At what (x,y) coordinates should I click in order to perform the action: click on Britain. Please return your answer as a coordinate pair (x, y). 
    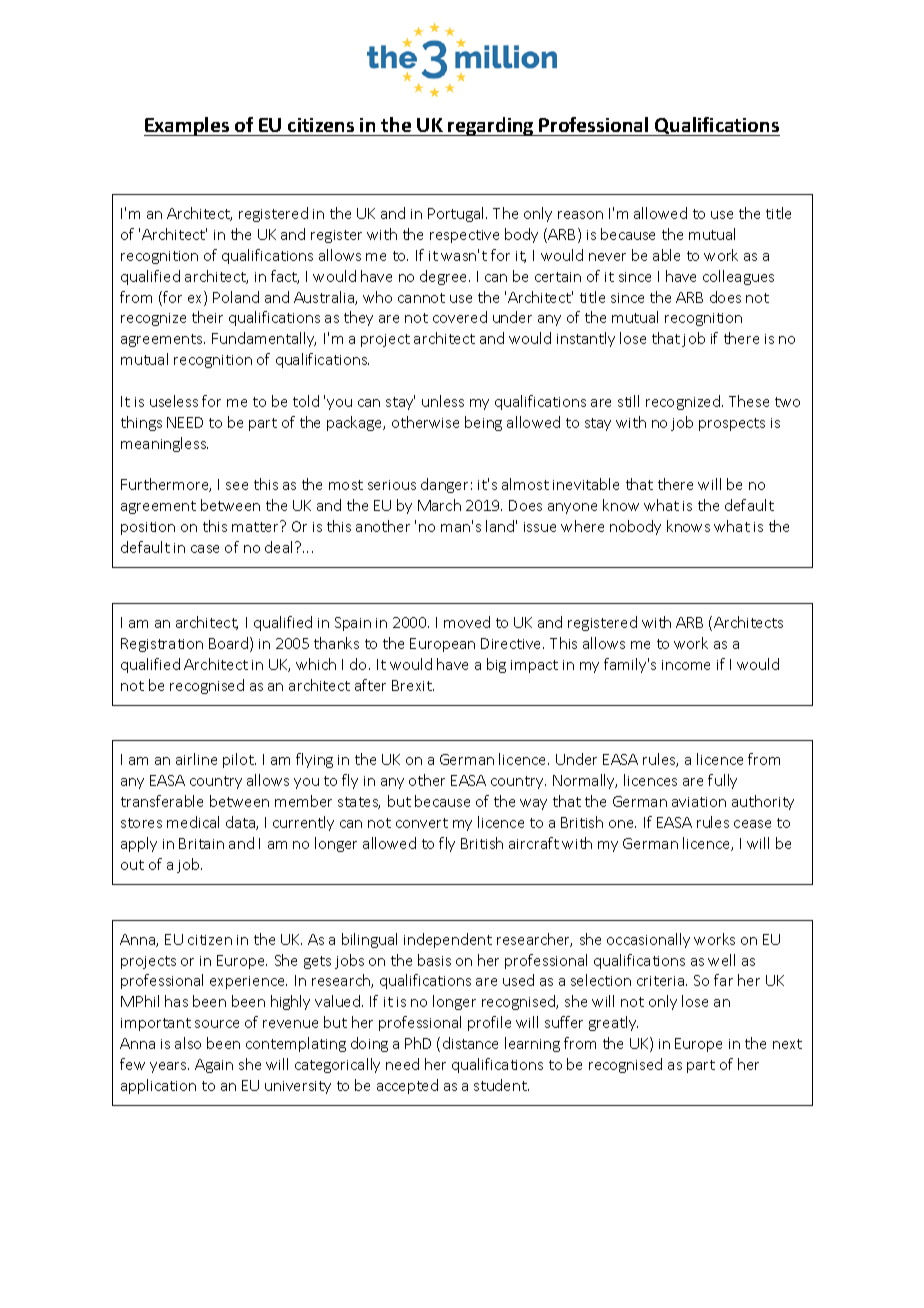
    Looking at the image, I should click on (201, 843).
